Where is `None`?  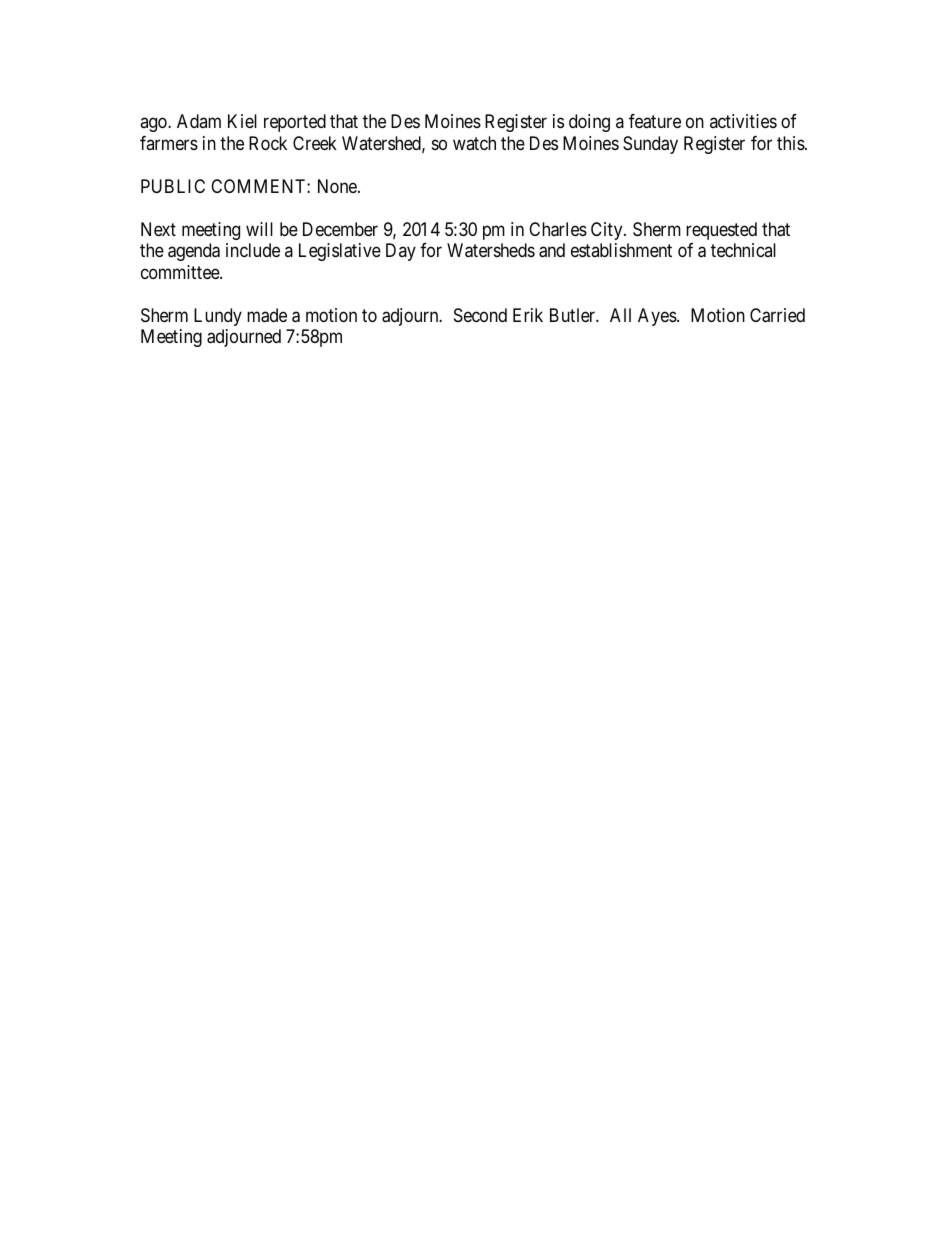
None is located at coordinates (338, 186).
